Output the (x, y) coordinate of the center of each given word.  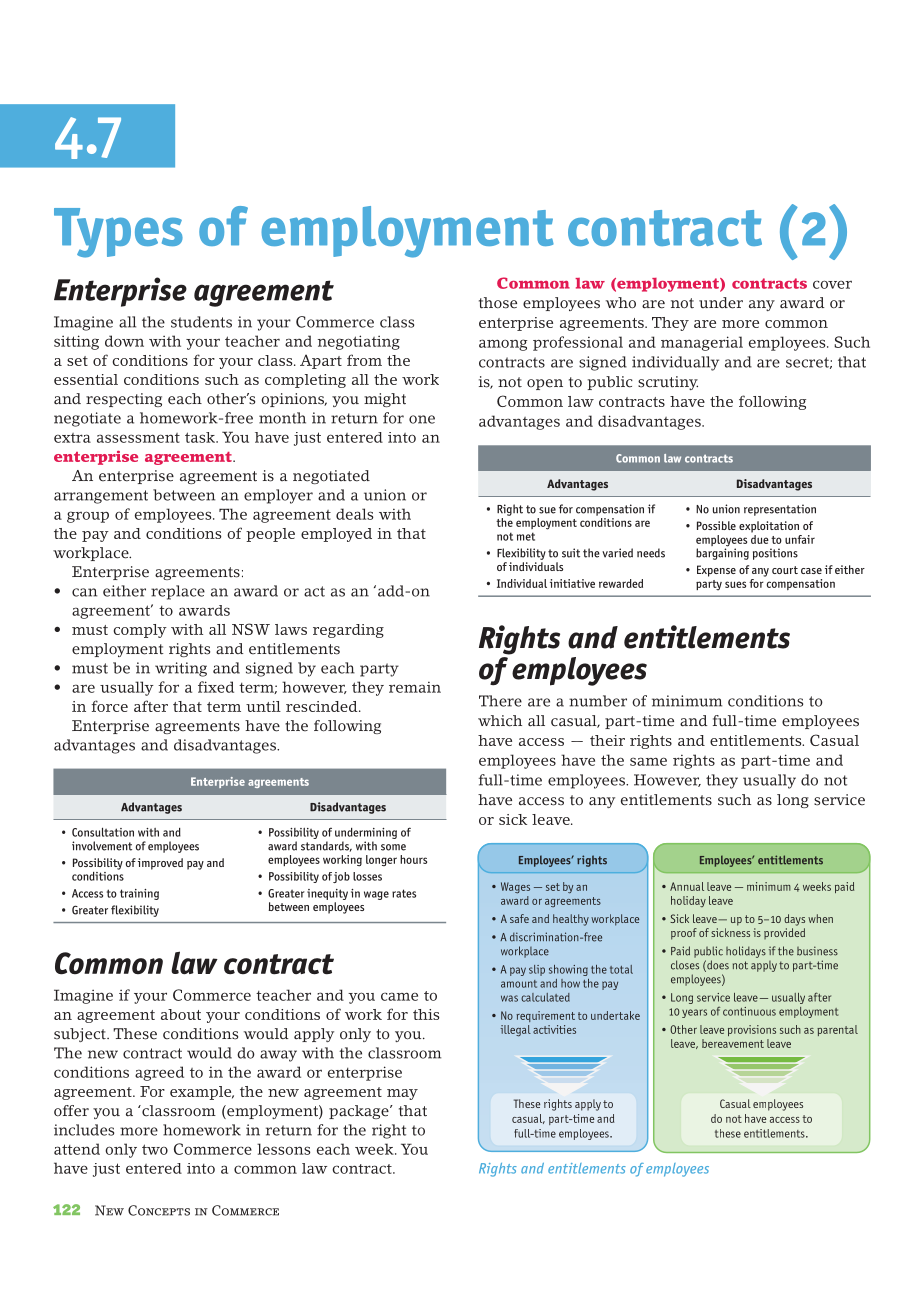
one (422, 419)
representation (780, 510)
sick (513, 819)
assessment (138, 438)
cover (832, 284)
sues (735, 584)
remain (415, 687)
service (839, 800)
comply (140, 631)
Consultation (103, 832)
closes (685, 965)
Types (118, 233)
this (426, 1014)
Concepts (159, 1210)
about (181, 1014)
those (498, 303)
